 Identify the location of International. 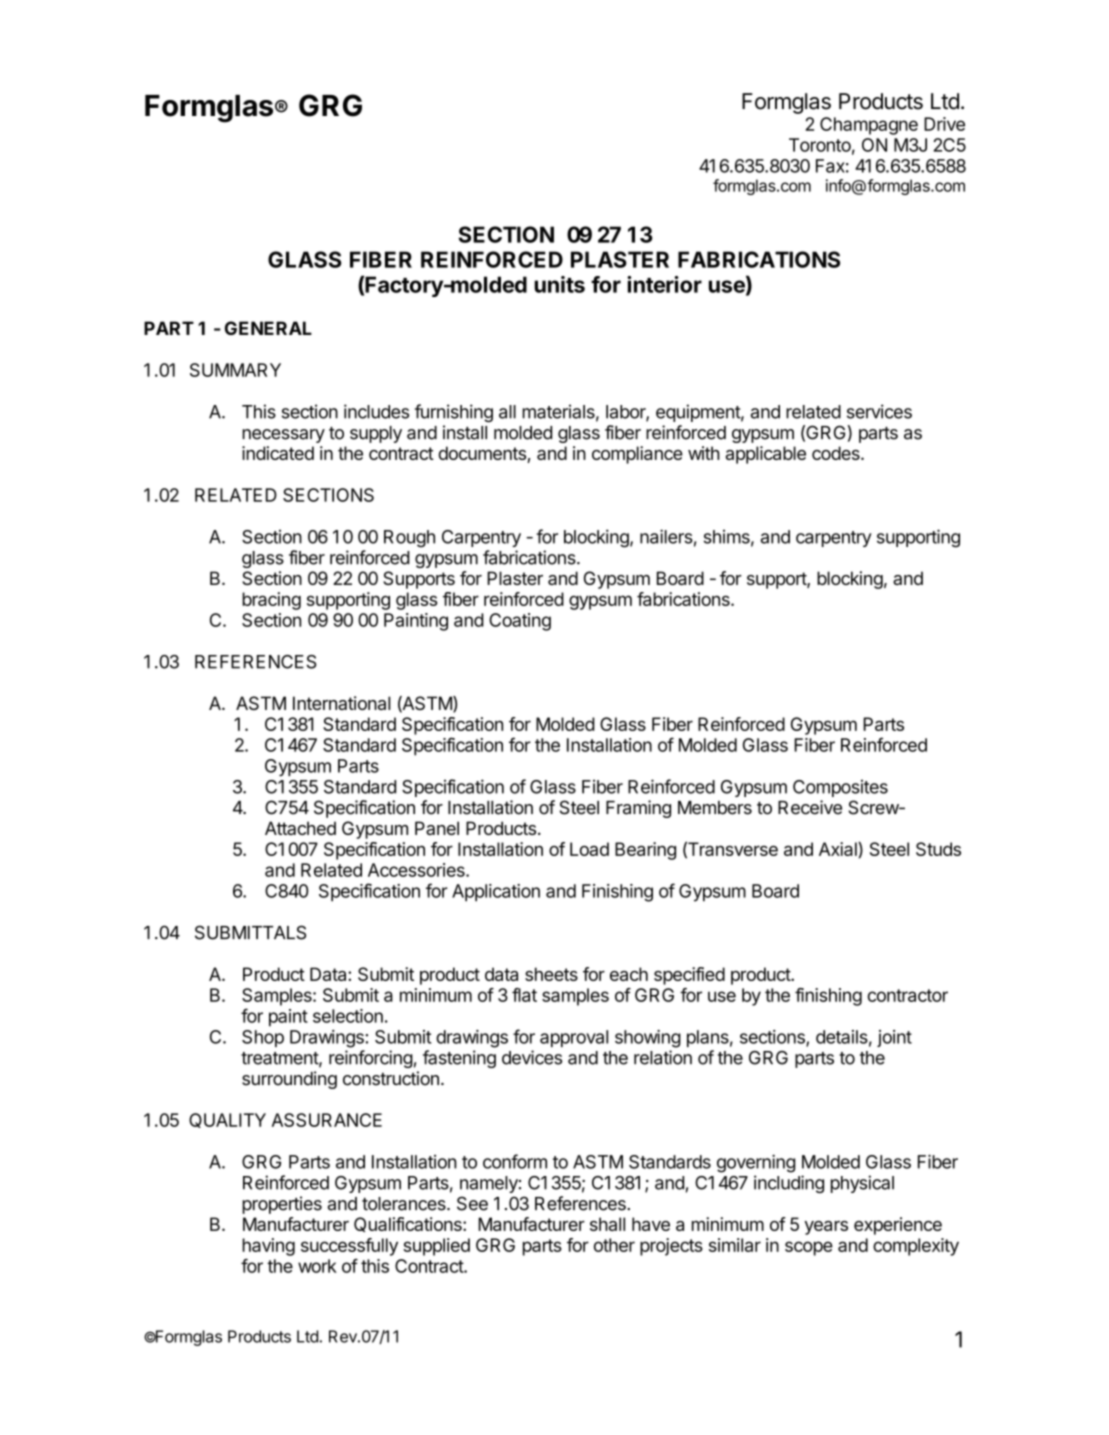
(341, 703).
